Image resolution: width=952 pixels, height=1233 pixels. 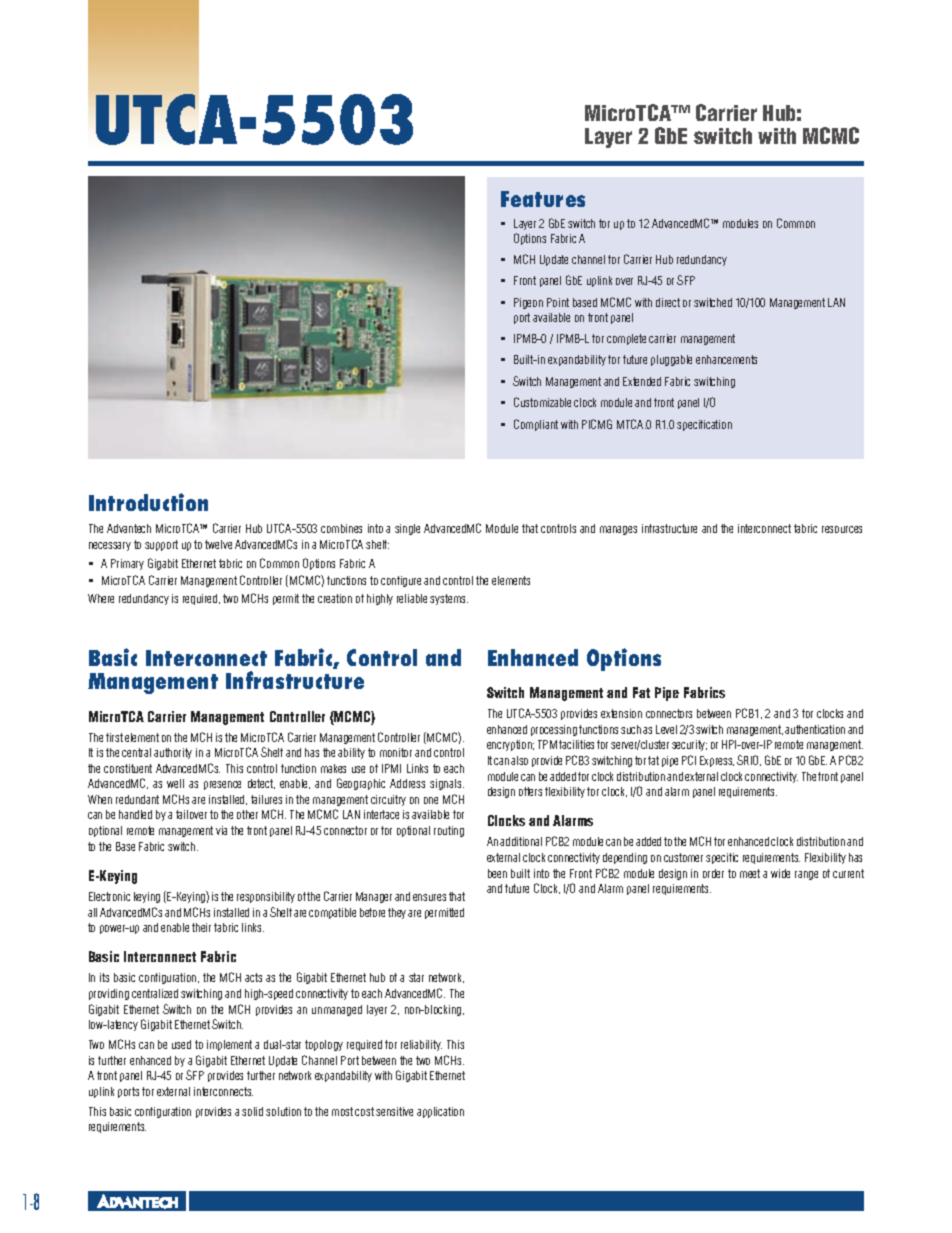 I want to click on Express, so click(x=717, y=761).
